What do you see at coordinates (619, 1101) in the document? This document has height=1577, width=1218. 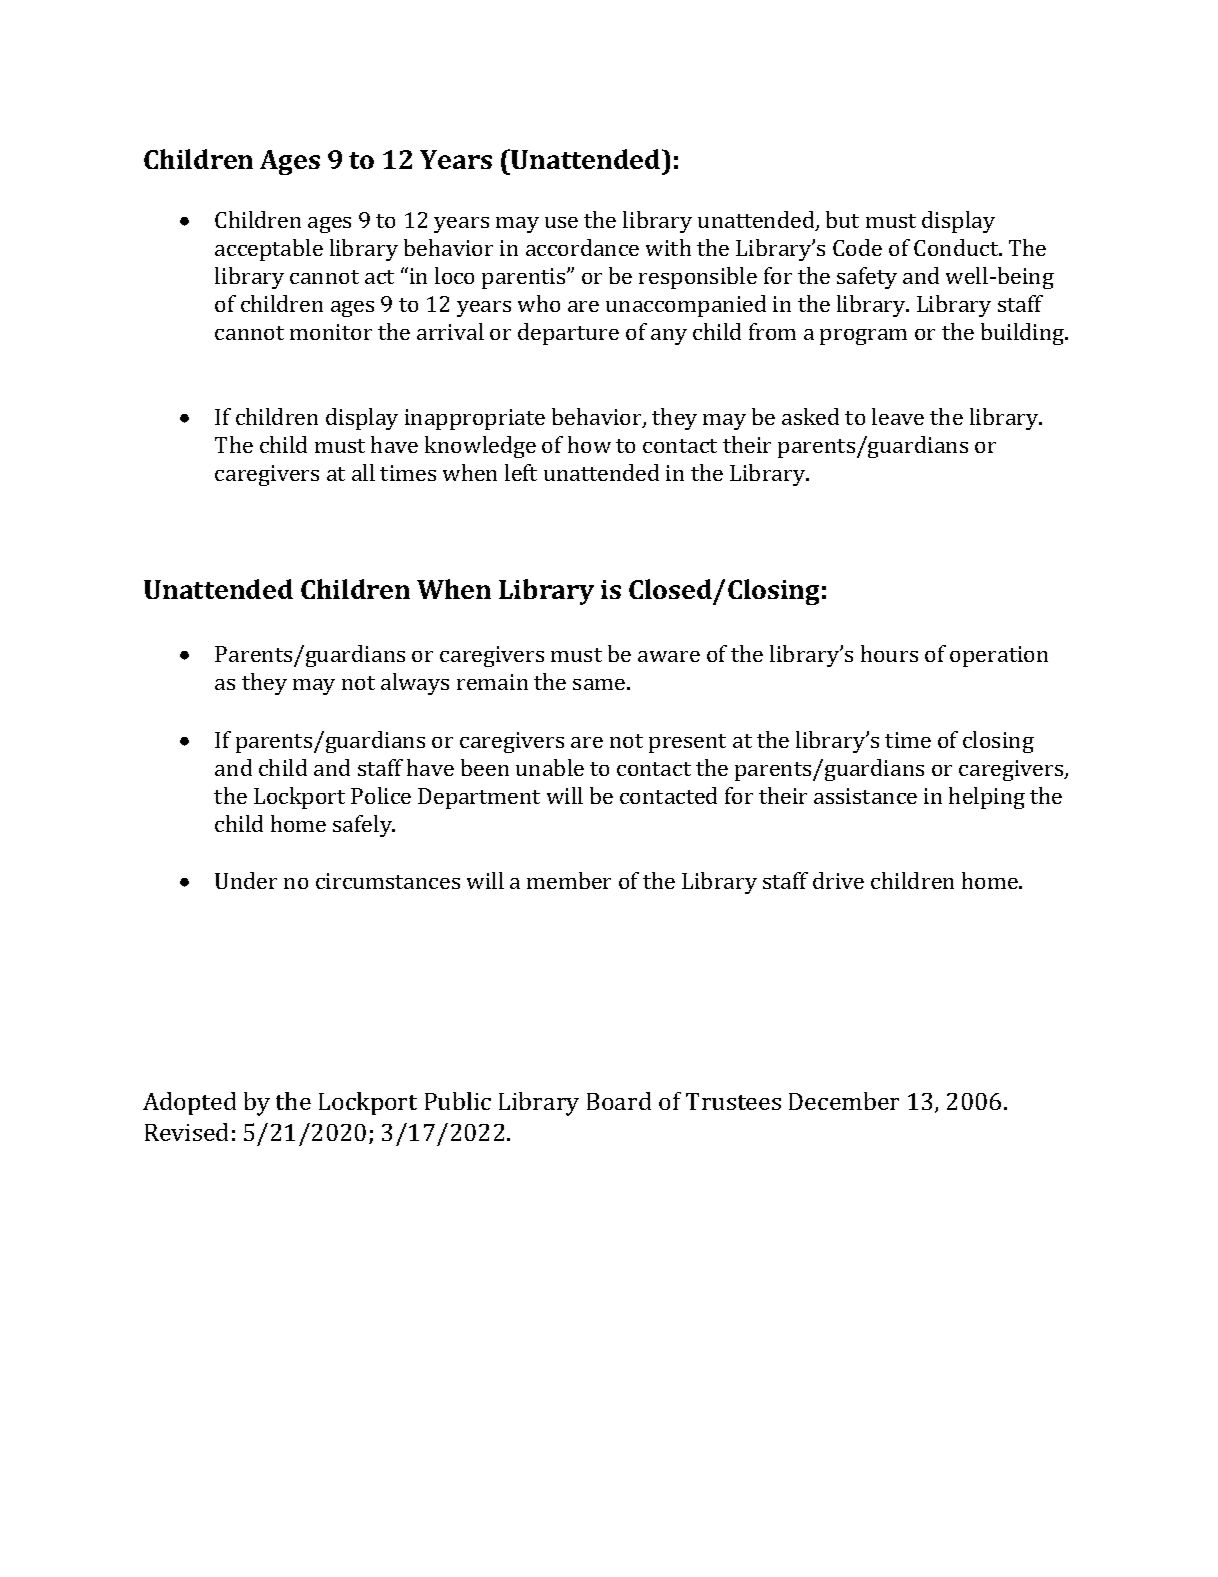 I see `Board` at bounding box center [619, 1101].
